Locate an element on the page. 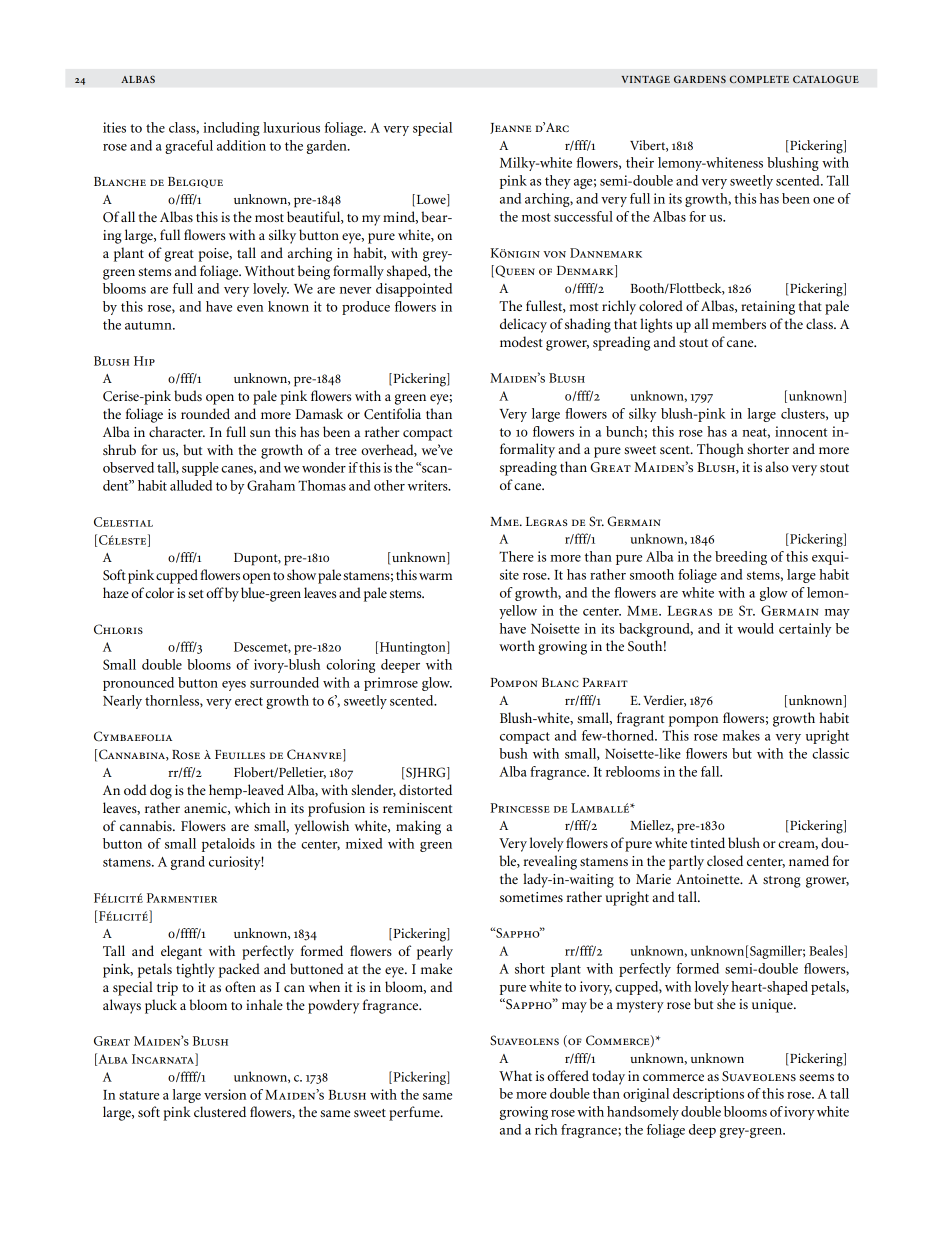 Image resolution: width=952 pixels, height=1233 pixels. including is located at coordinates (231, 129).
